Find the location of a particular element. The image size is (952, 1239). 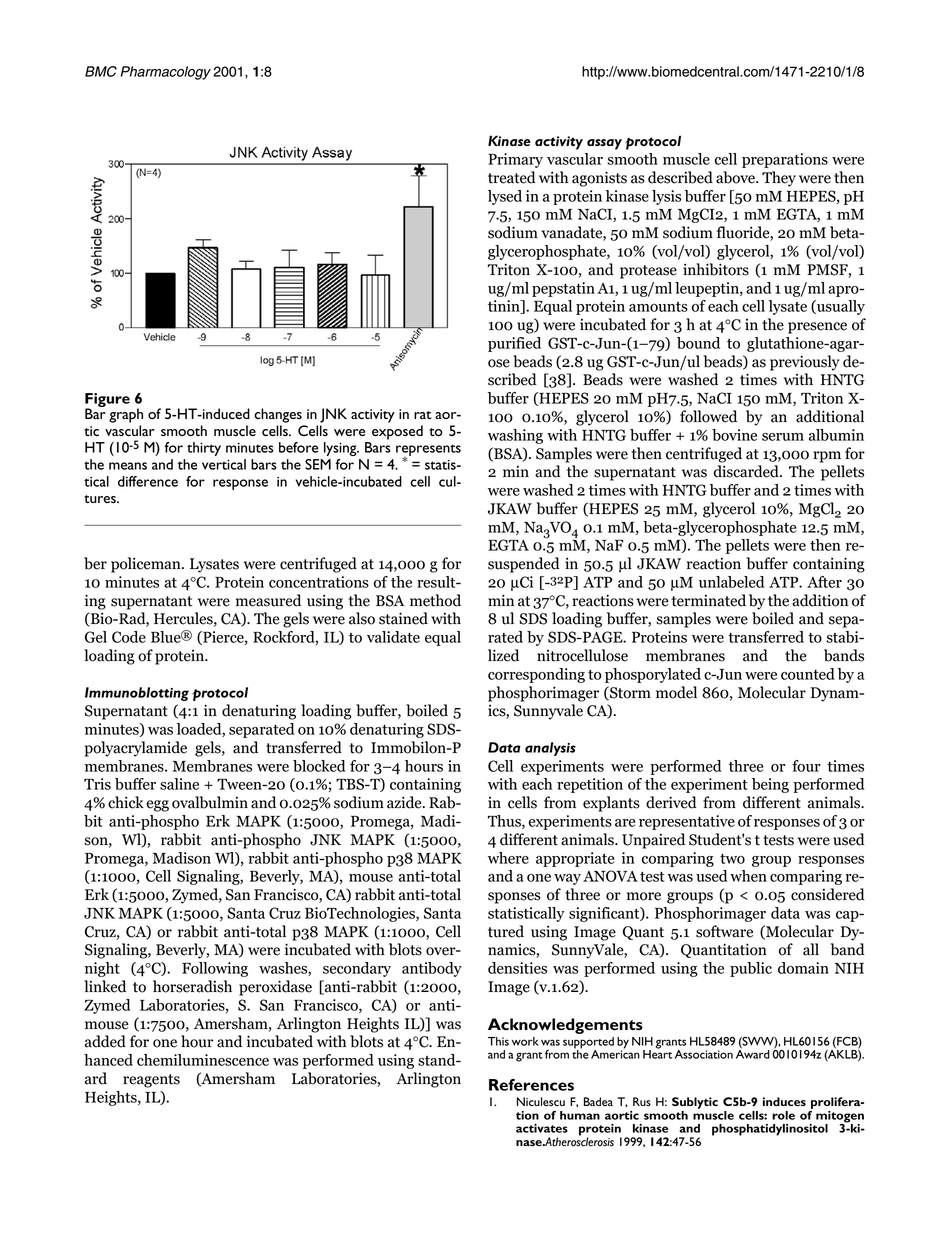

corresponding is located at coordinates (536, 675).
